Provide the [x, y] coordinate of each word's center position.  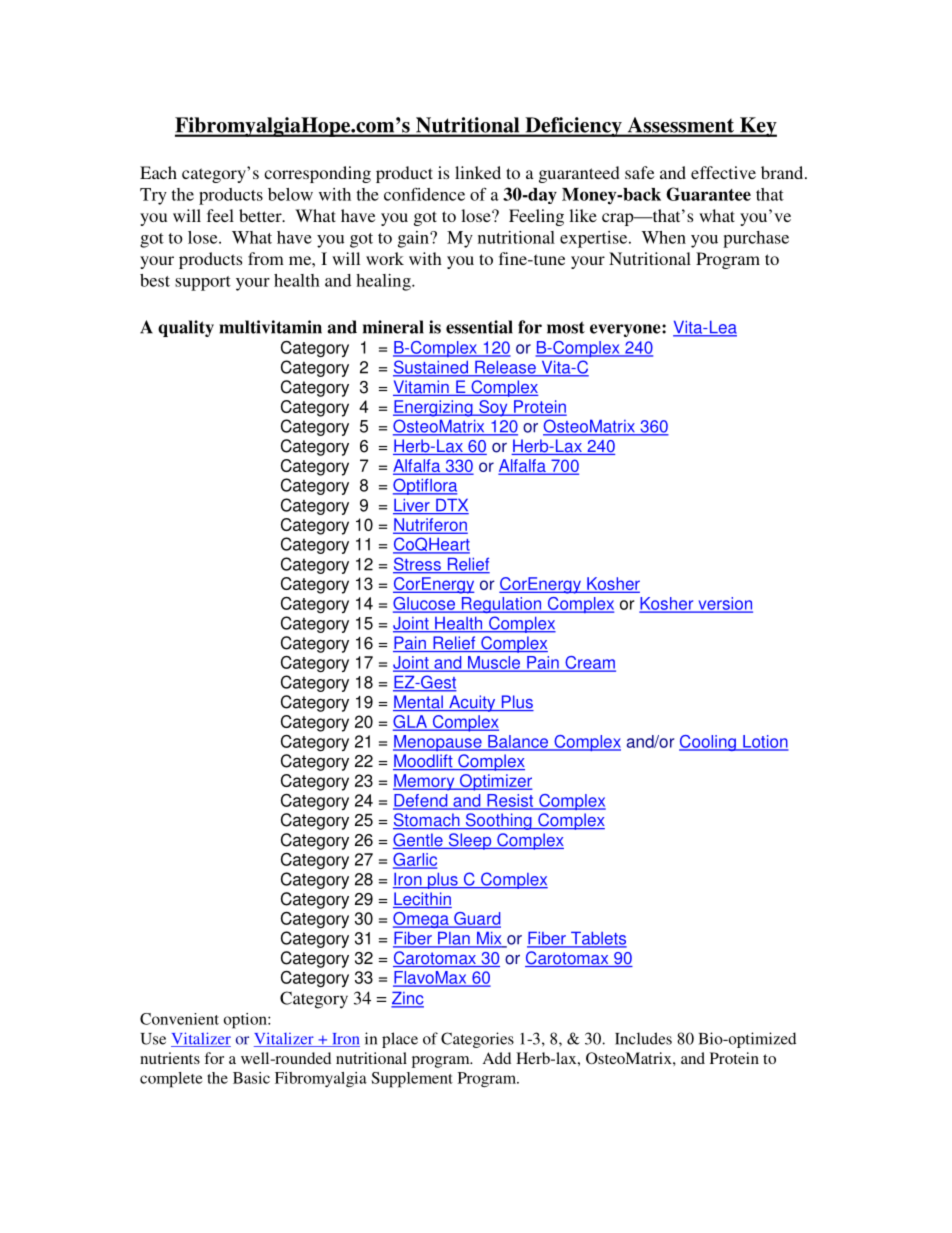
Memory [425, 782]
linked [478, 172]
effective [723, 172]
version [724, 604]
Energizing [434, 408]
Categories [477, 1040]
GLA [411, 723]
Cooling [708, 743]
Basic [251, 1078]
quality [186, 328]
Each [158, 172]
